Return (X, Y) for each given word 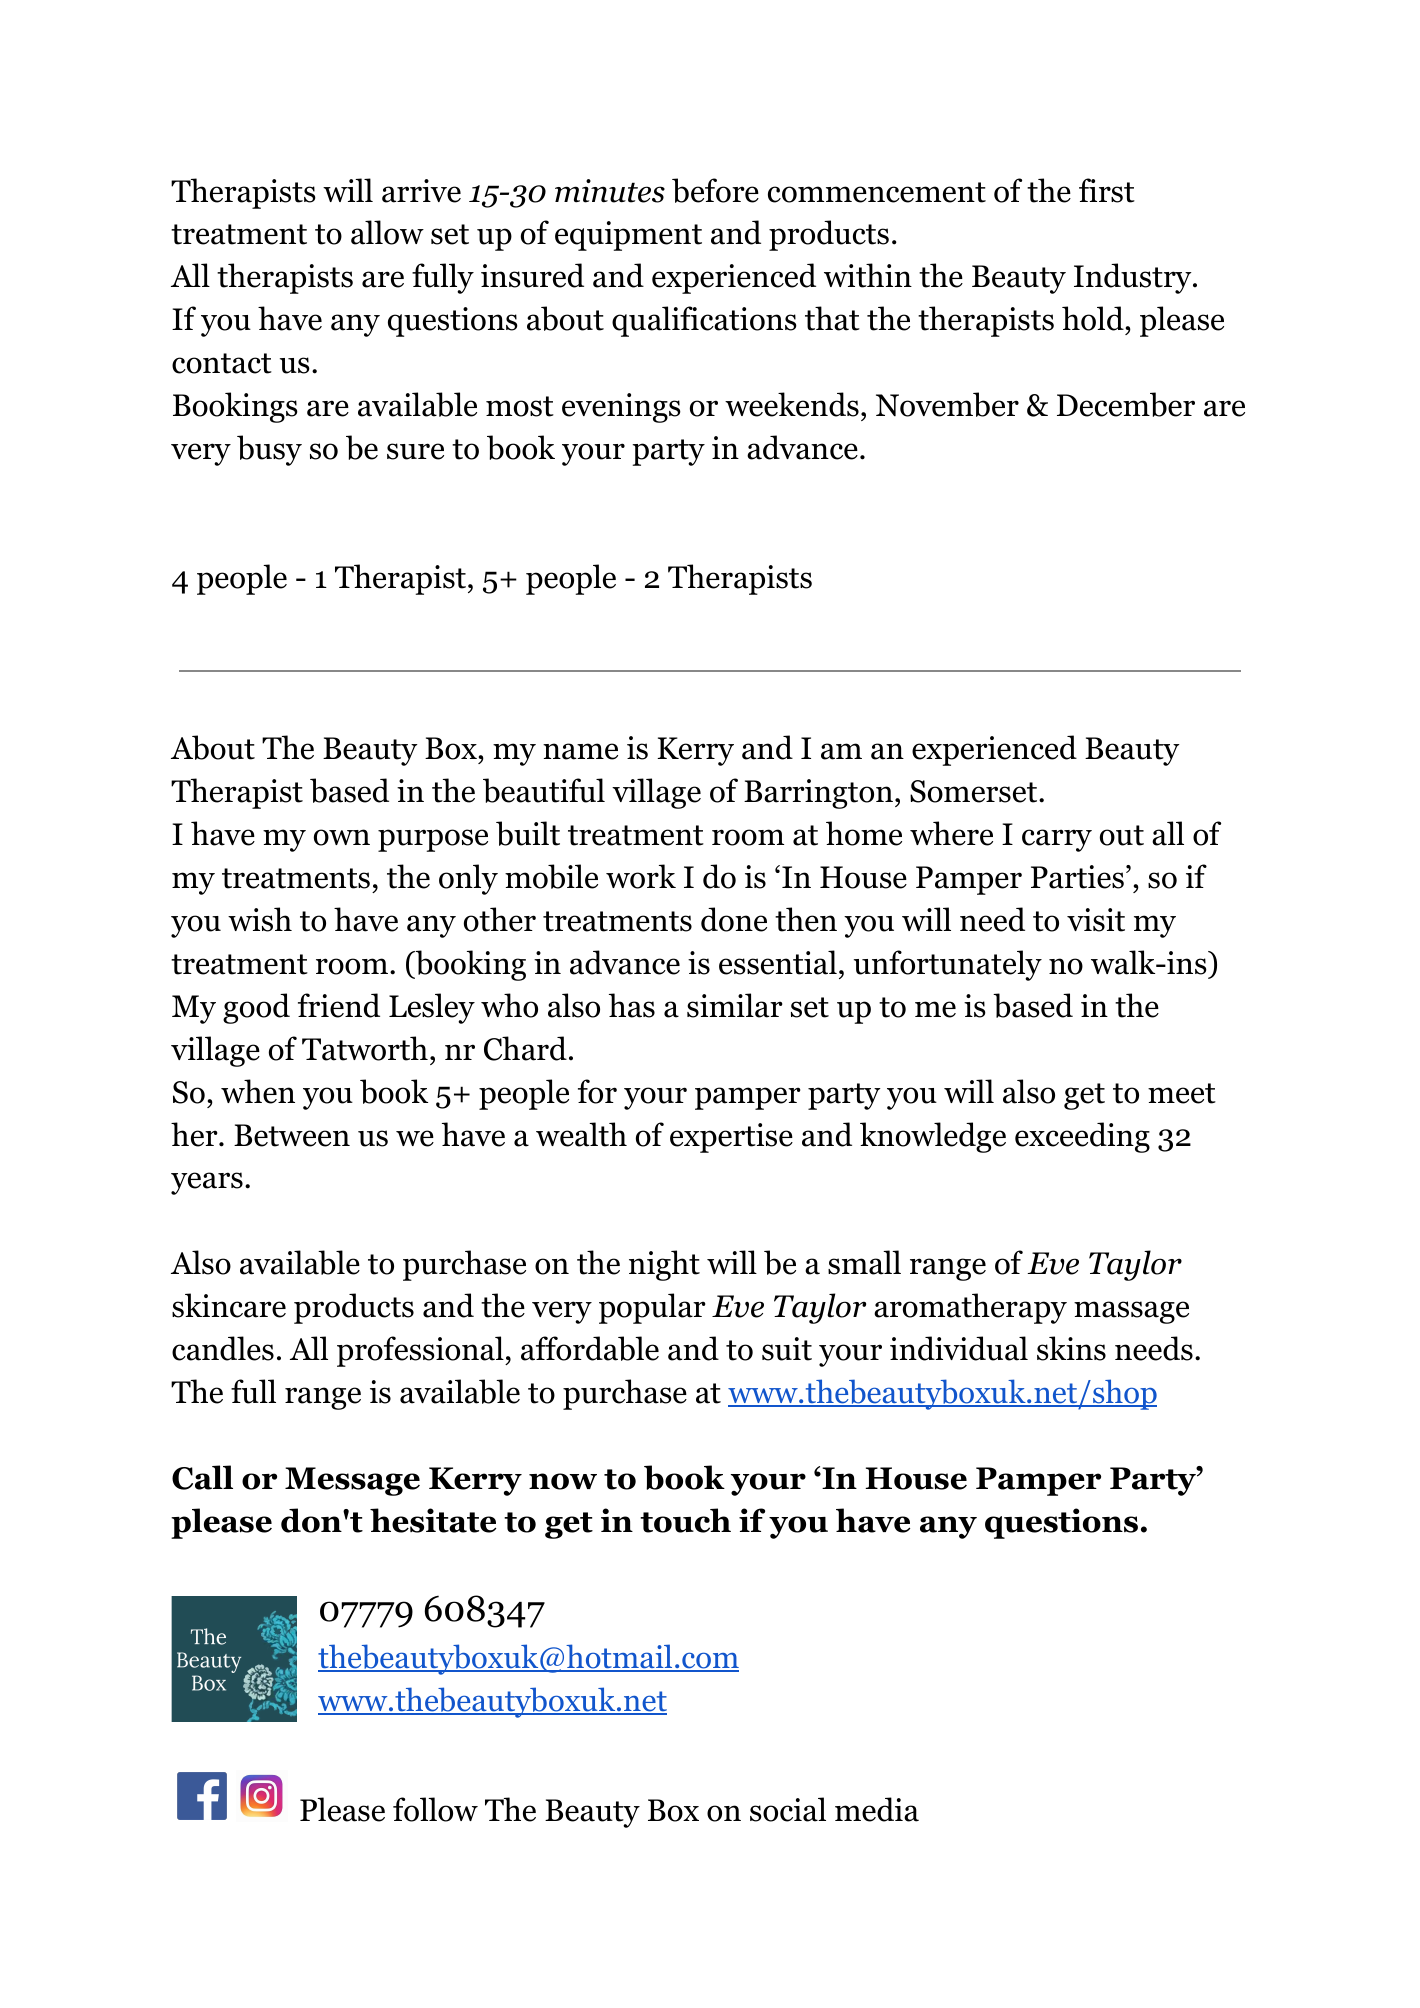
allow (387, 232)
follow (435, 1809)
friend (339, 1005)
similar (734, 1005)
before (715, 190)
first (1107, 190)
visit (1096, 920)
